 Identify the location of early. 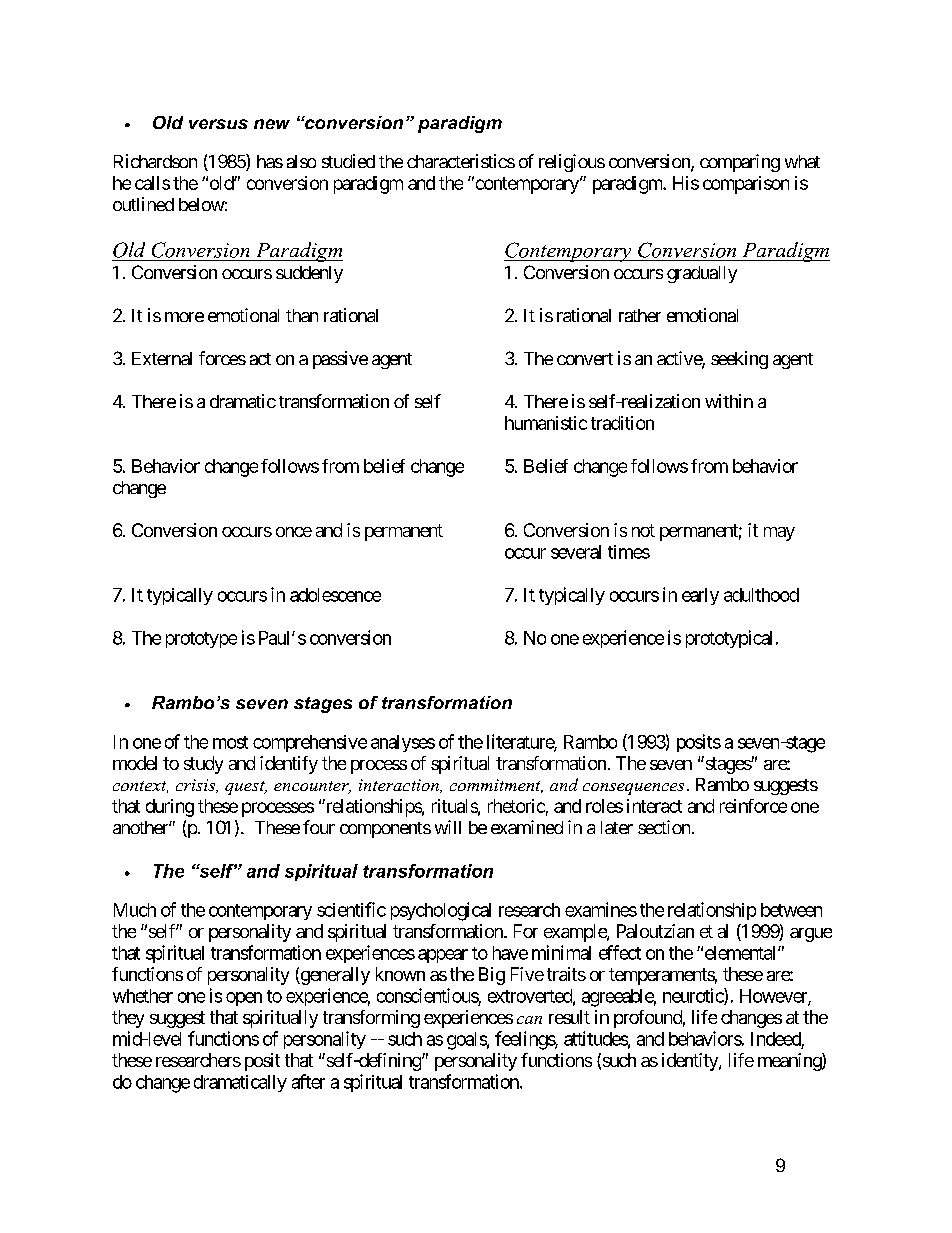
(700, 596).
